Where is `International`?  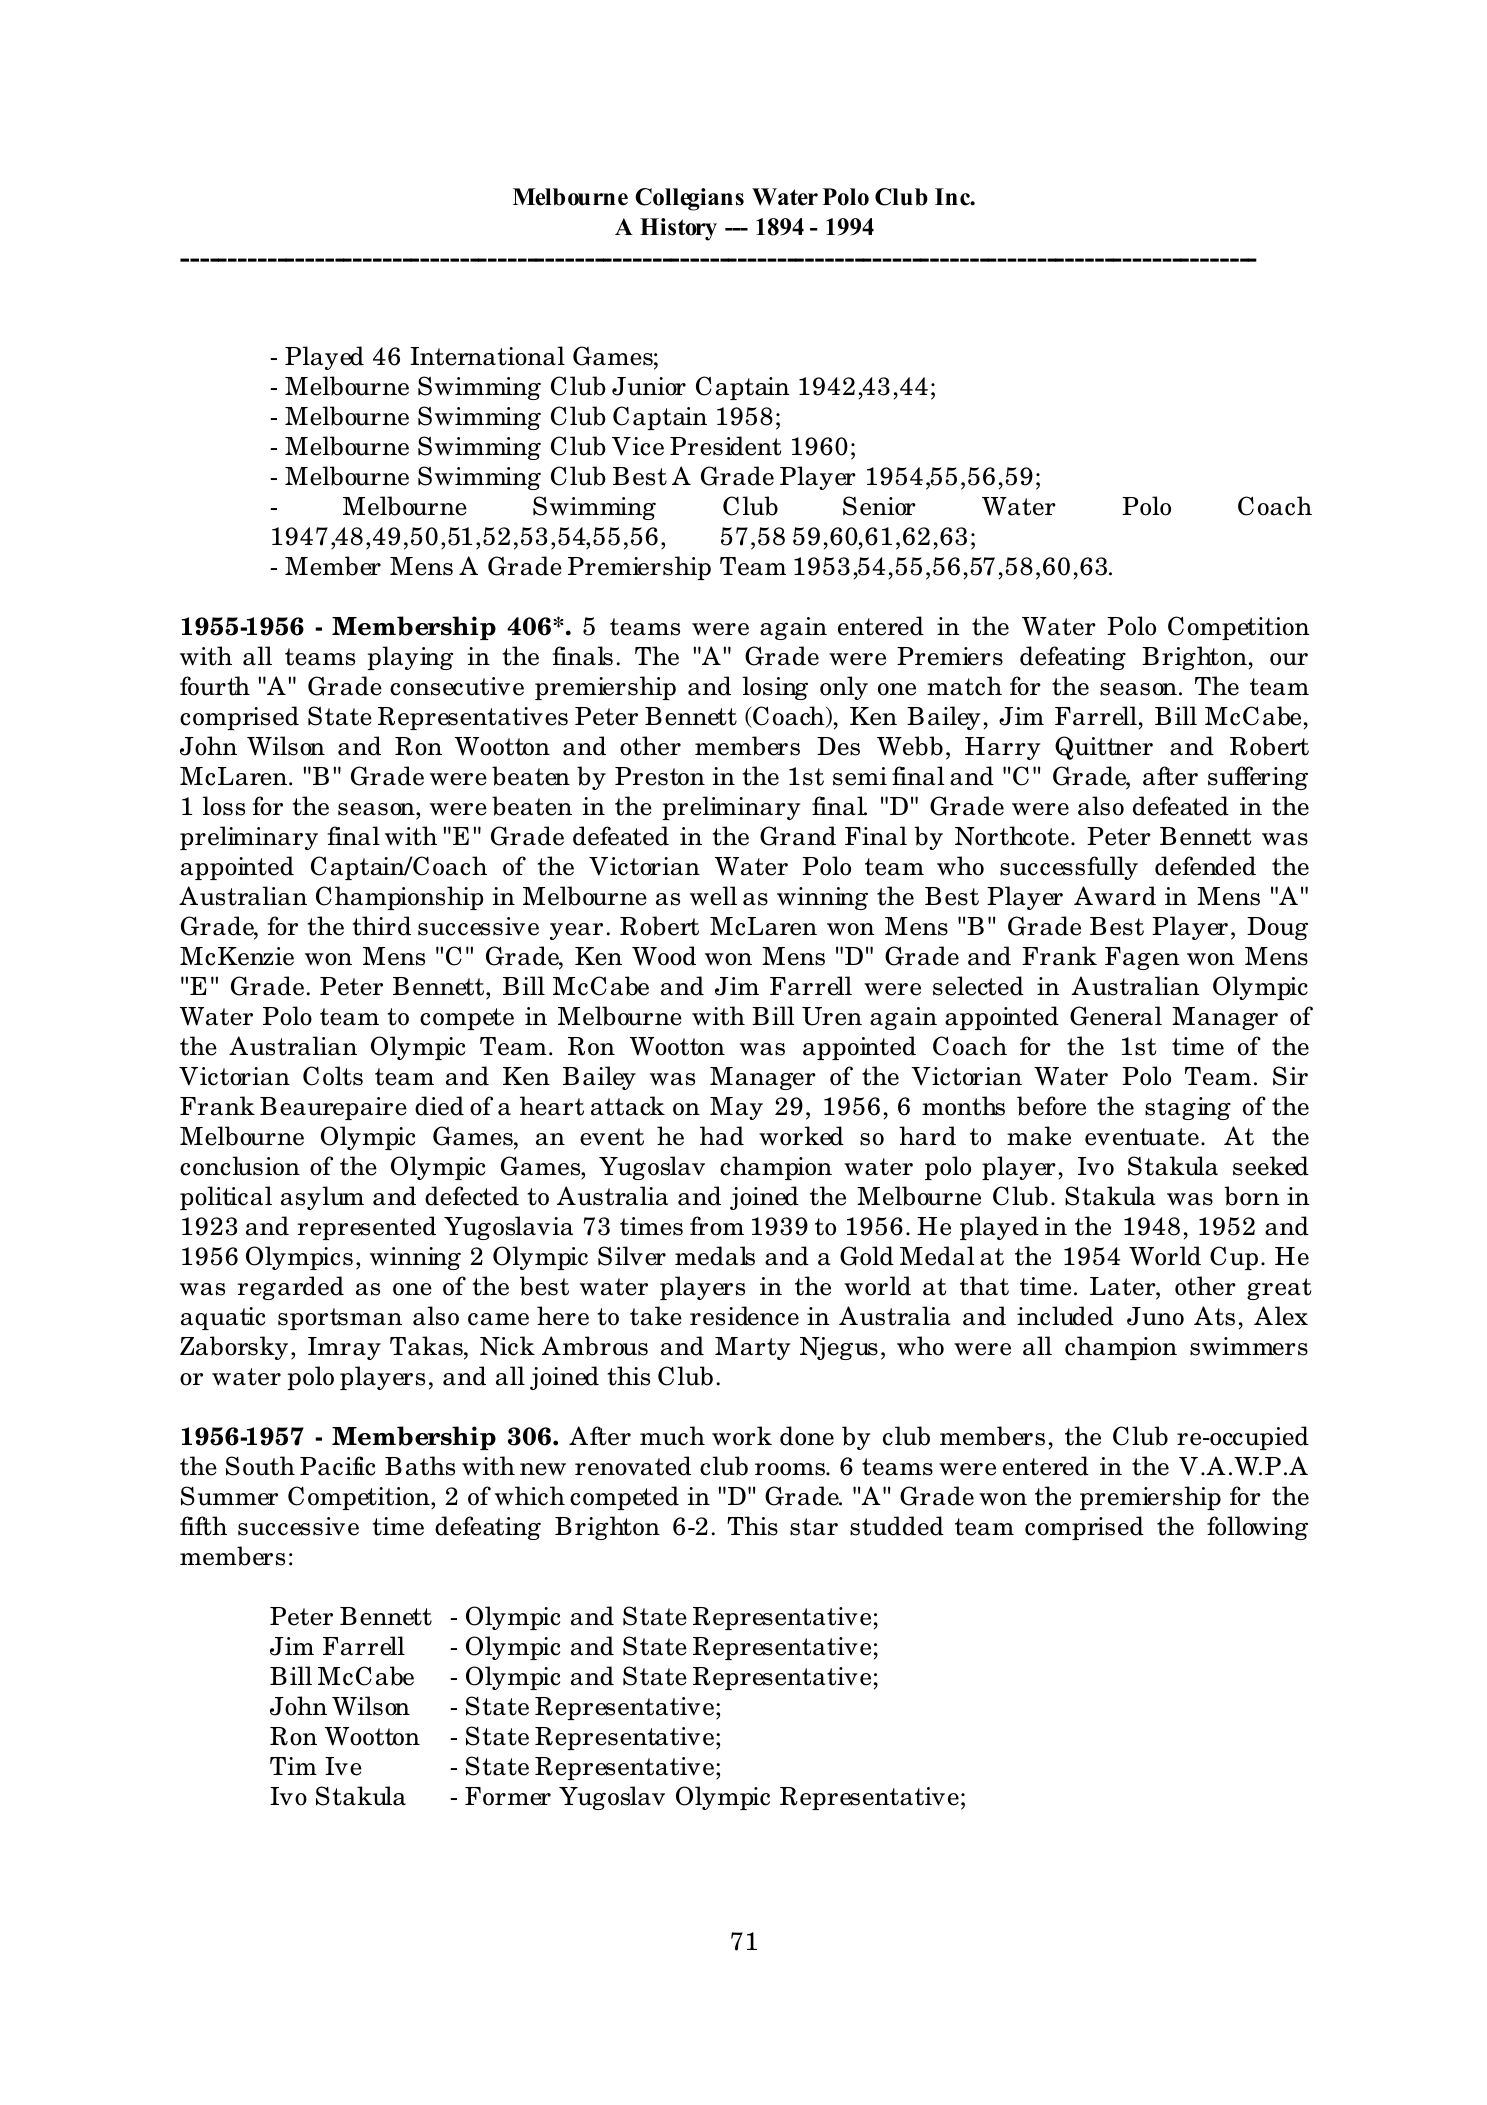 International is located at coordinates (487, 356).
